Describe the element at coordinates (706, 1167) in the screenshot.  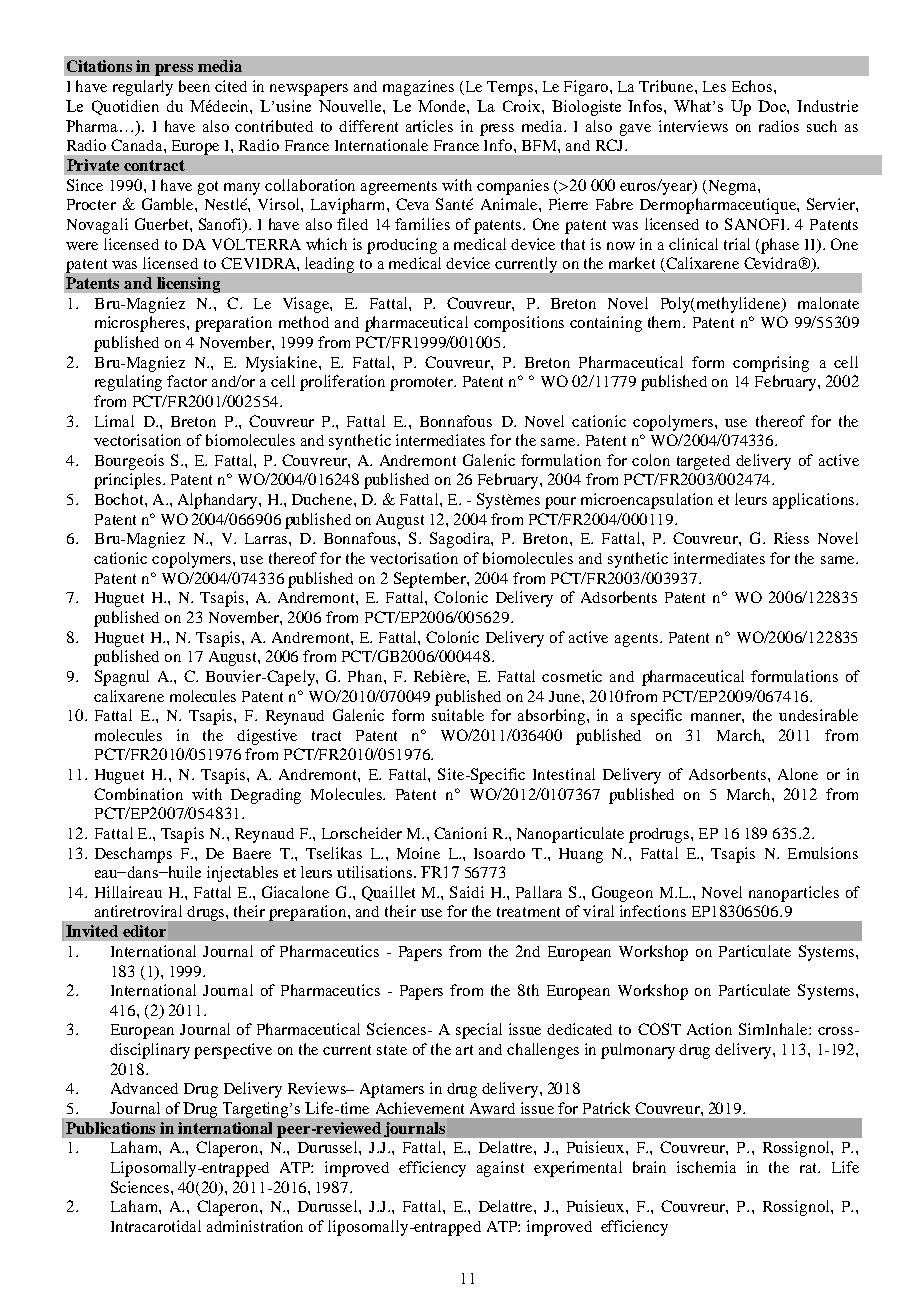
I see `ischemia` at that location.
